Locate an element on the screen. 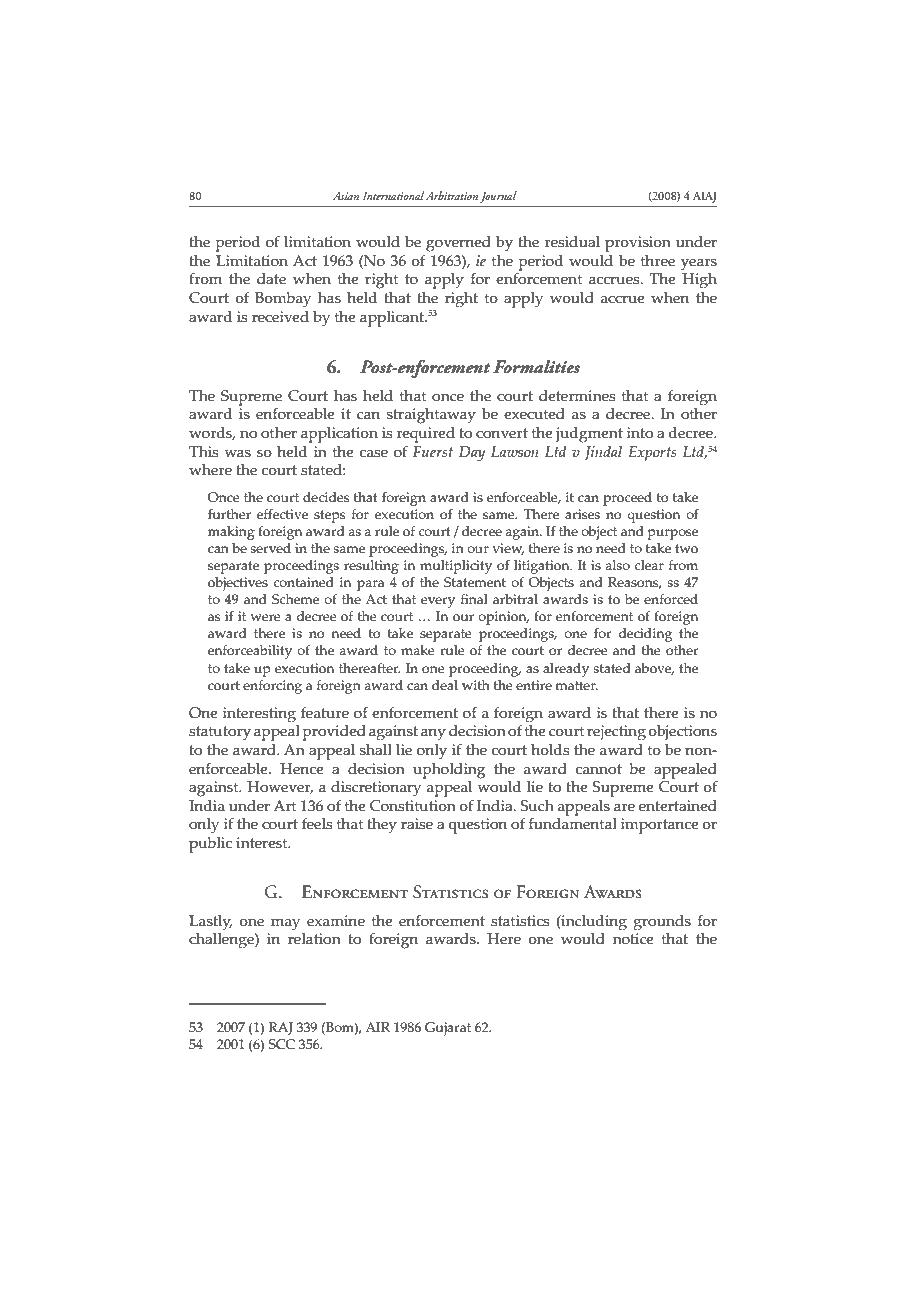  deciding is located at coordinates (645, 635).
